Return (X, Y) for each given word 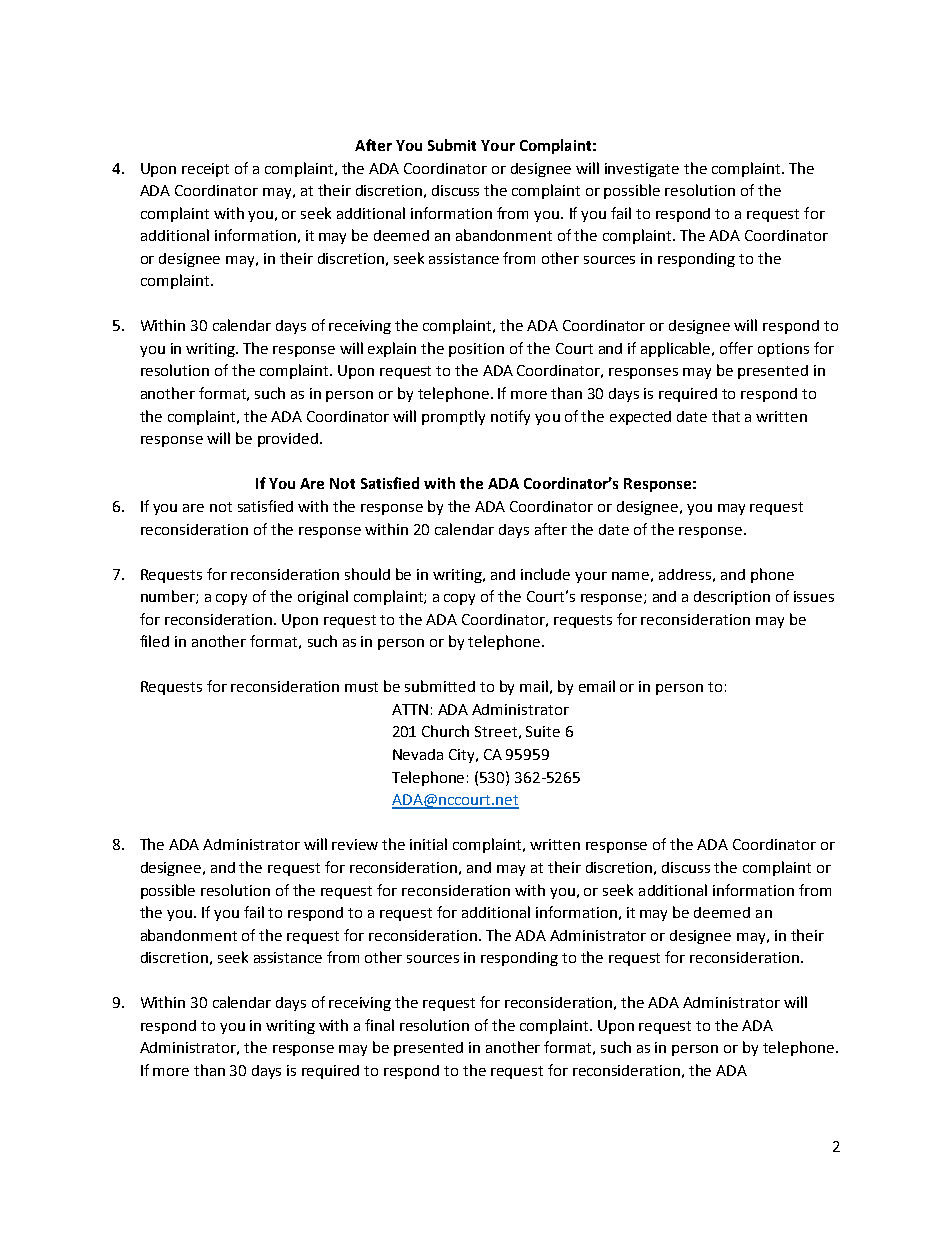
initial (428, 844)
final (379, 1025)
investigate (642, 170)
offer (736, 348)
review (355, 844)
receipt (205, 170)
